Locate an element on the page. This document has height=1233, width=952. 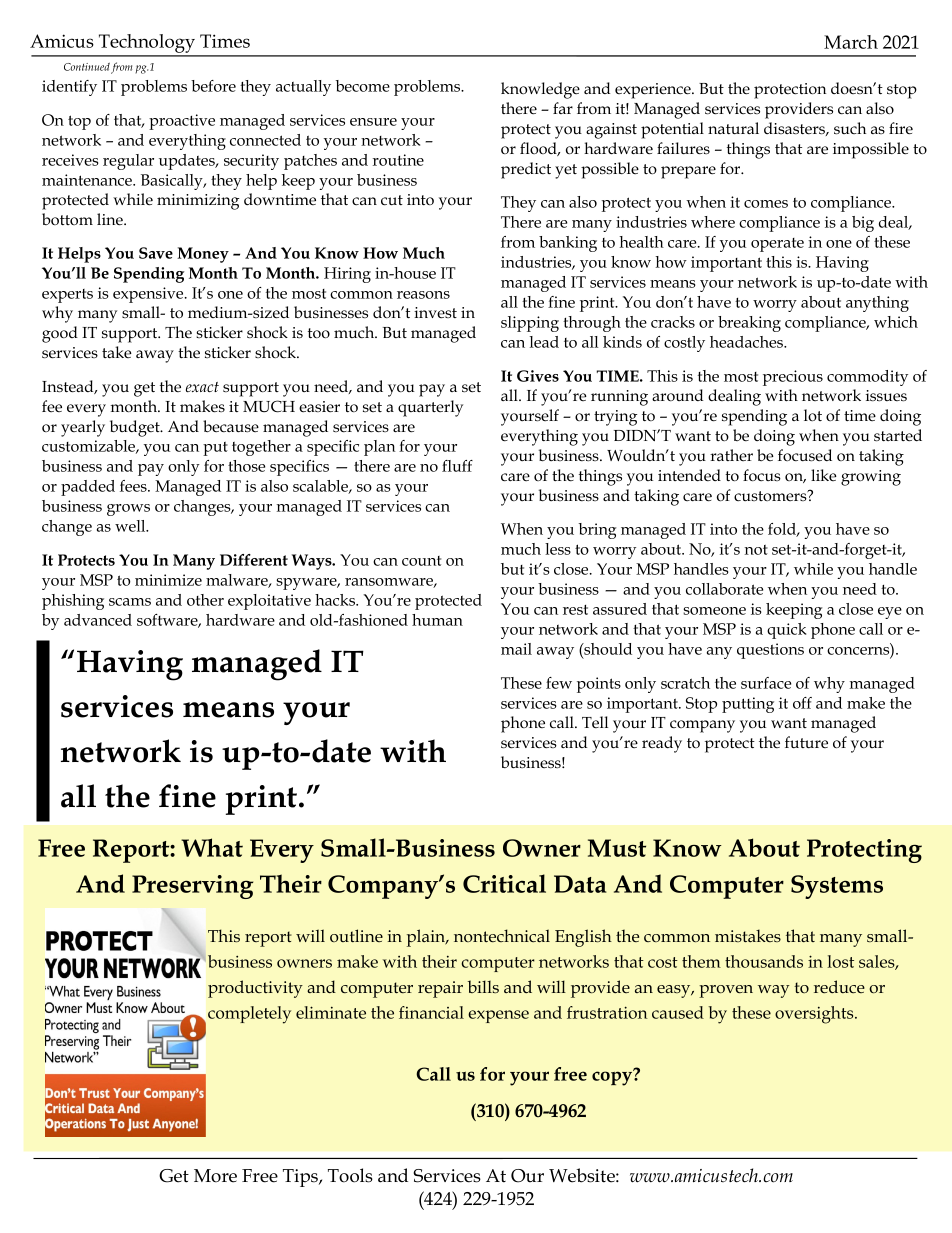
far is located at coordinates (563, 108).
